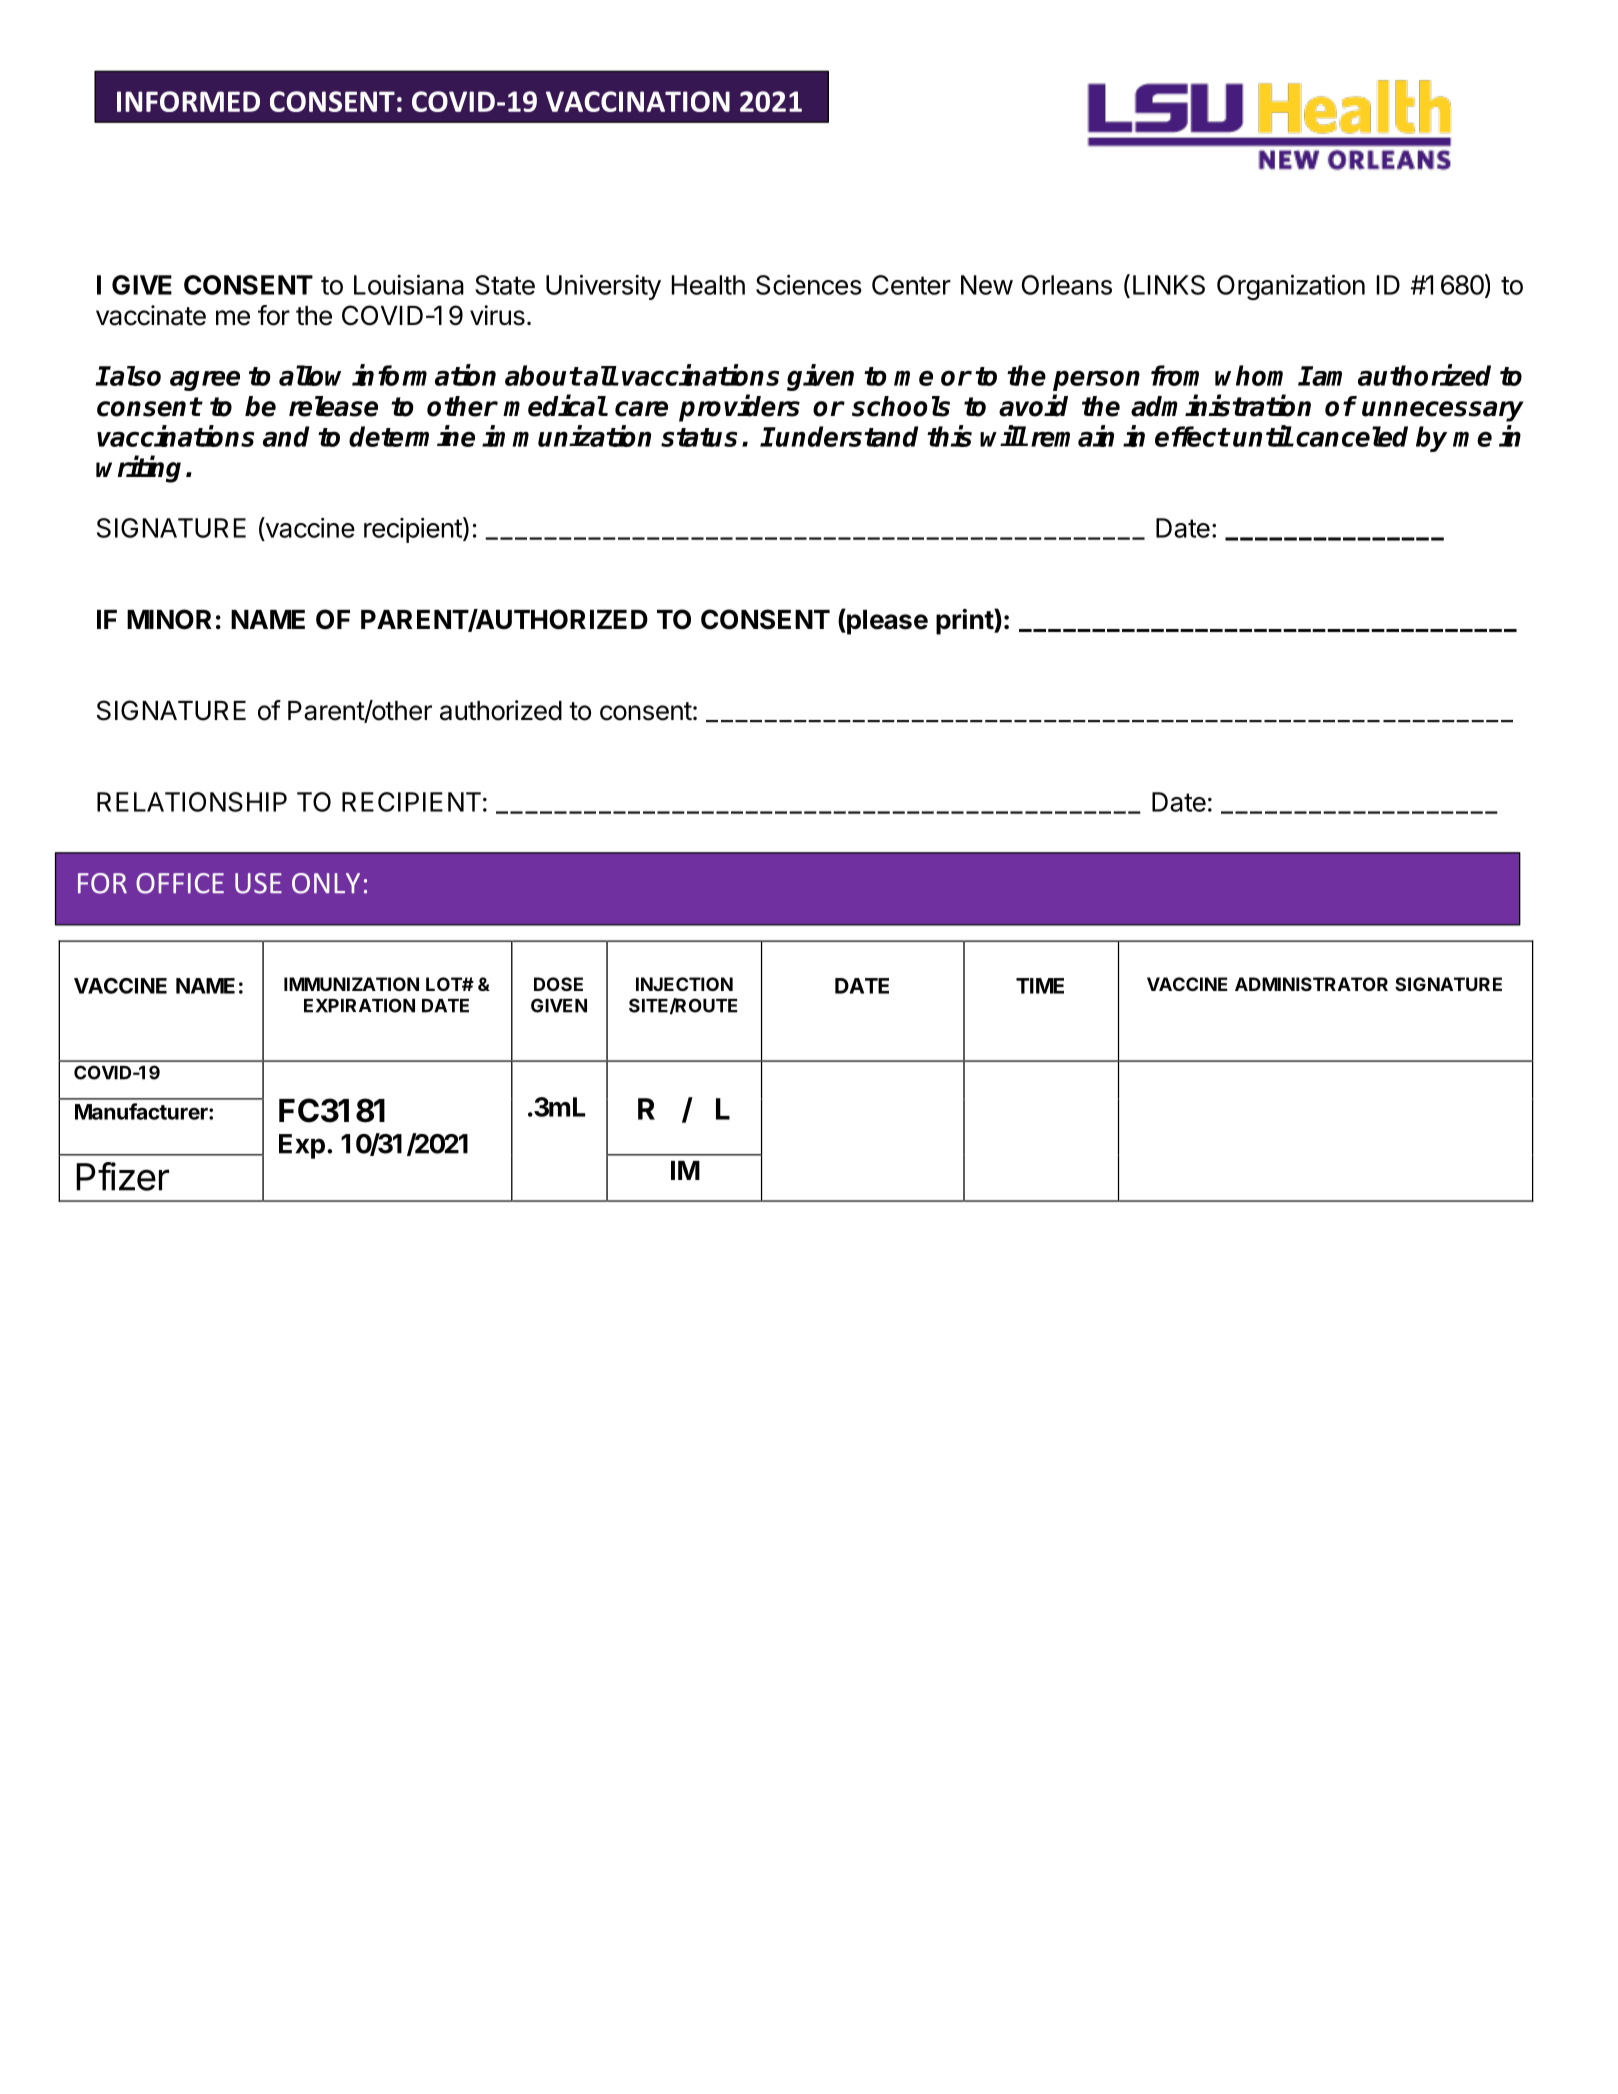 This screenshot has width=1618, height=2094. Describe the element at coordinates (1311, 984) in the screenshot. I see `ADMINISTRATOR` at that location.
